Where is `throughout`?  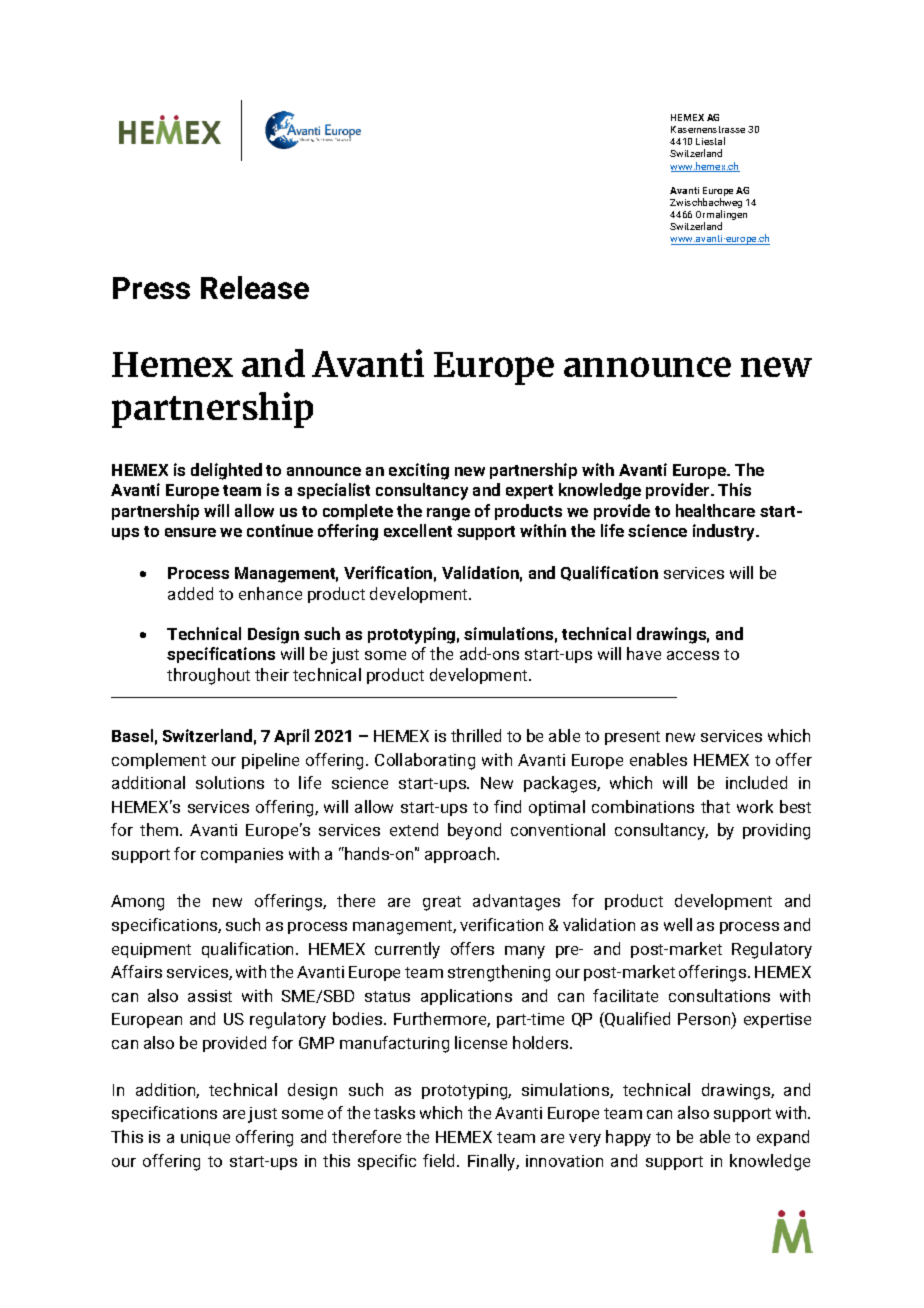
throughout is located at coordinates (208, 676).
